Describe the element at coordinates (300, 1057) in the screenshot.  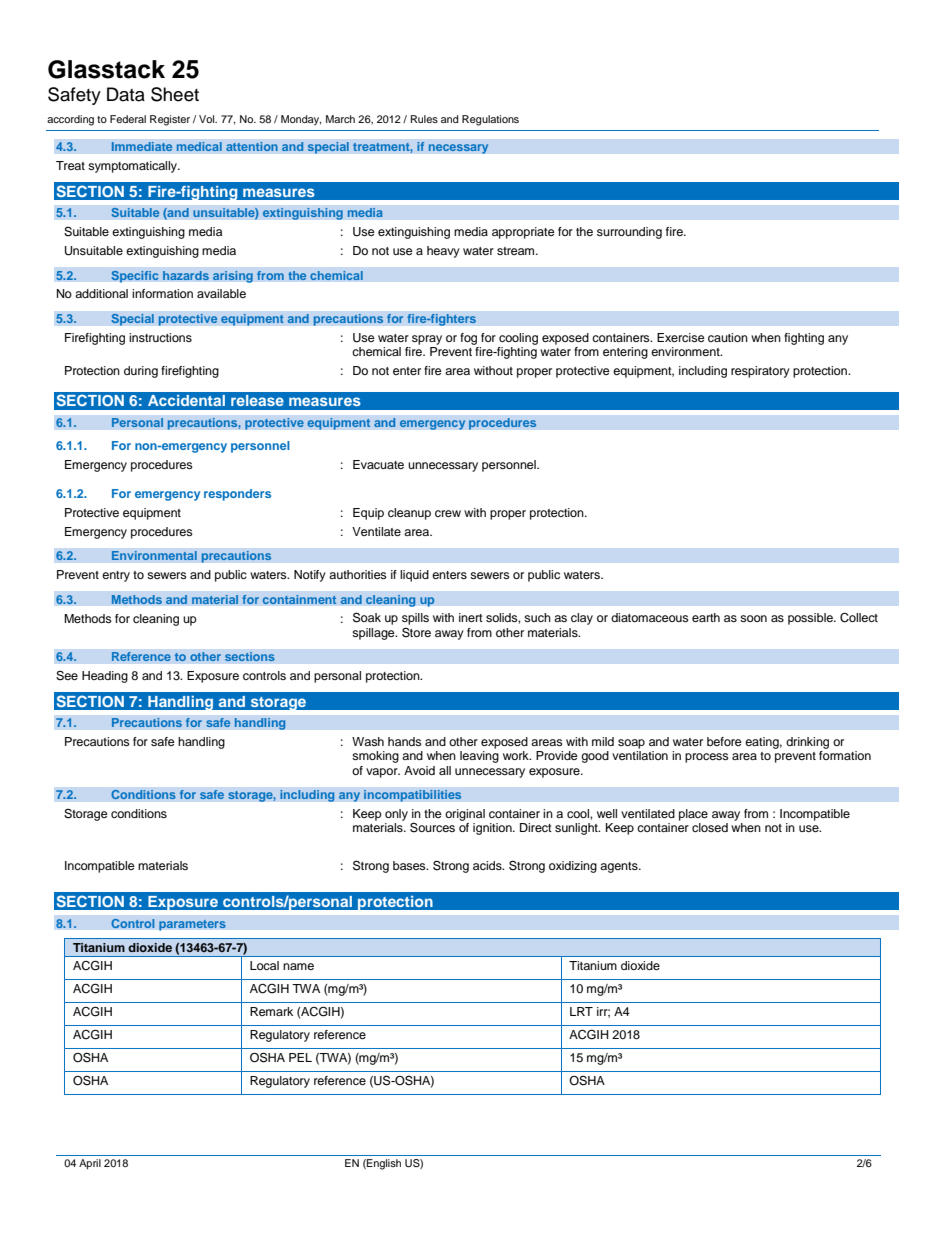
I see `PEL` at that location.
